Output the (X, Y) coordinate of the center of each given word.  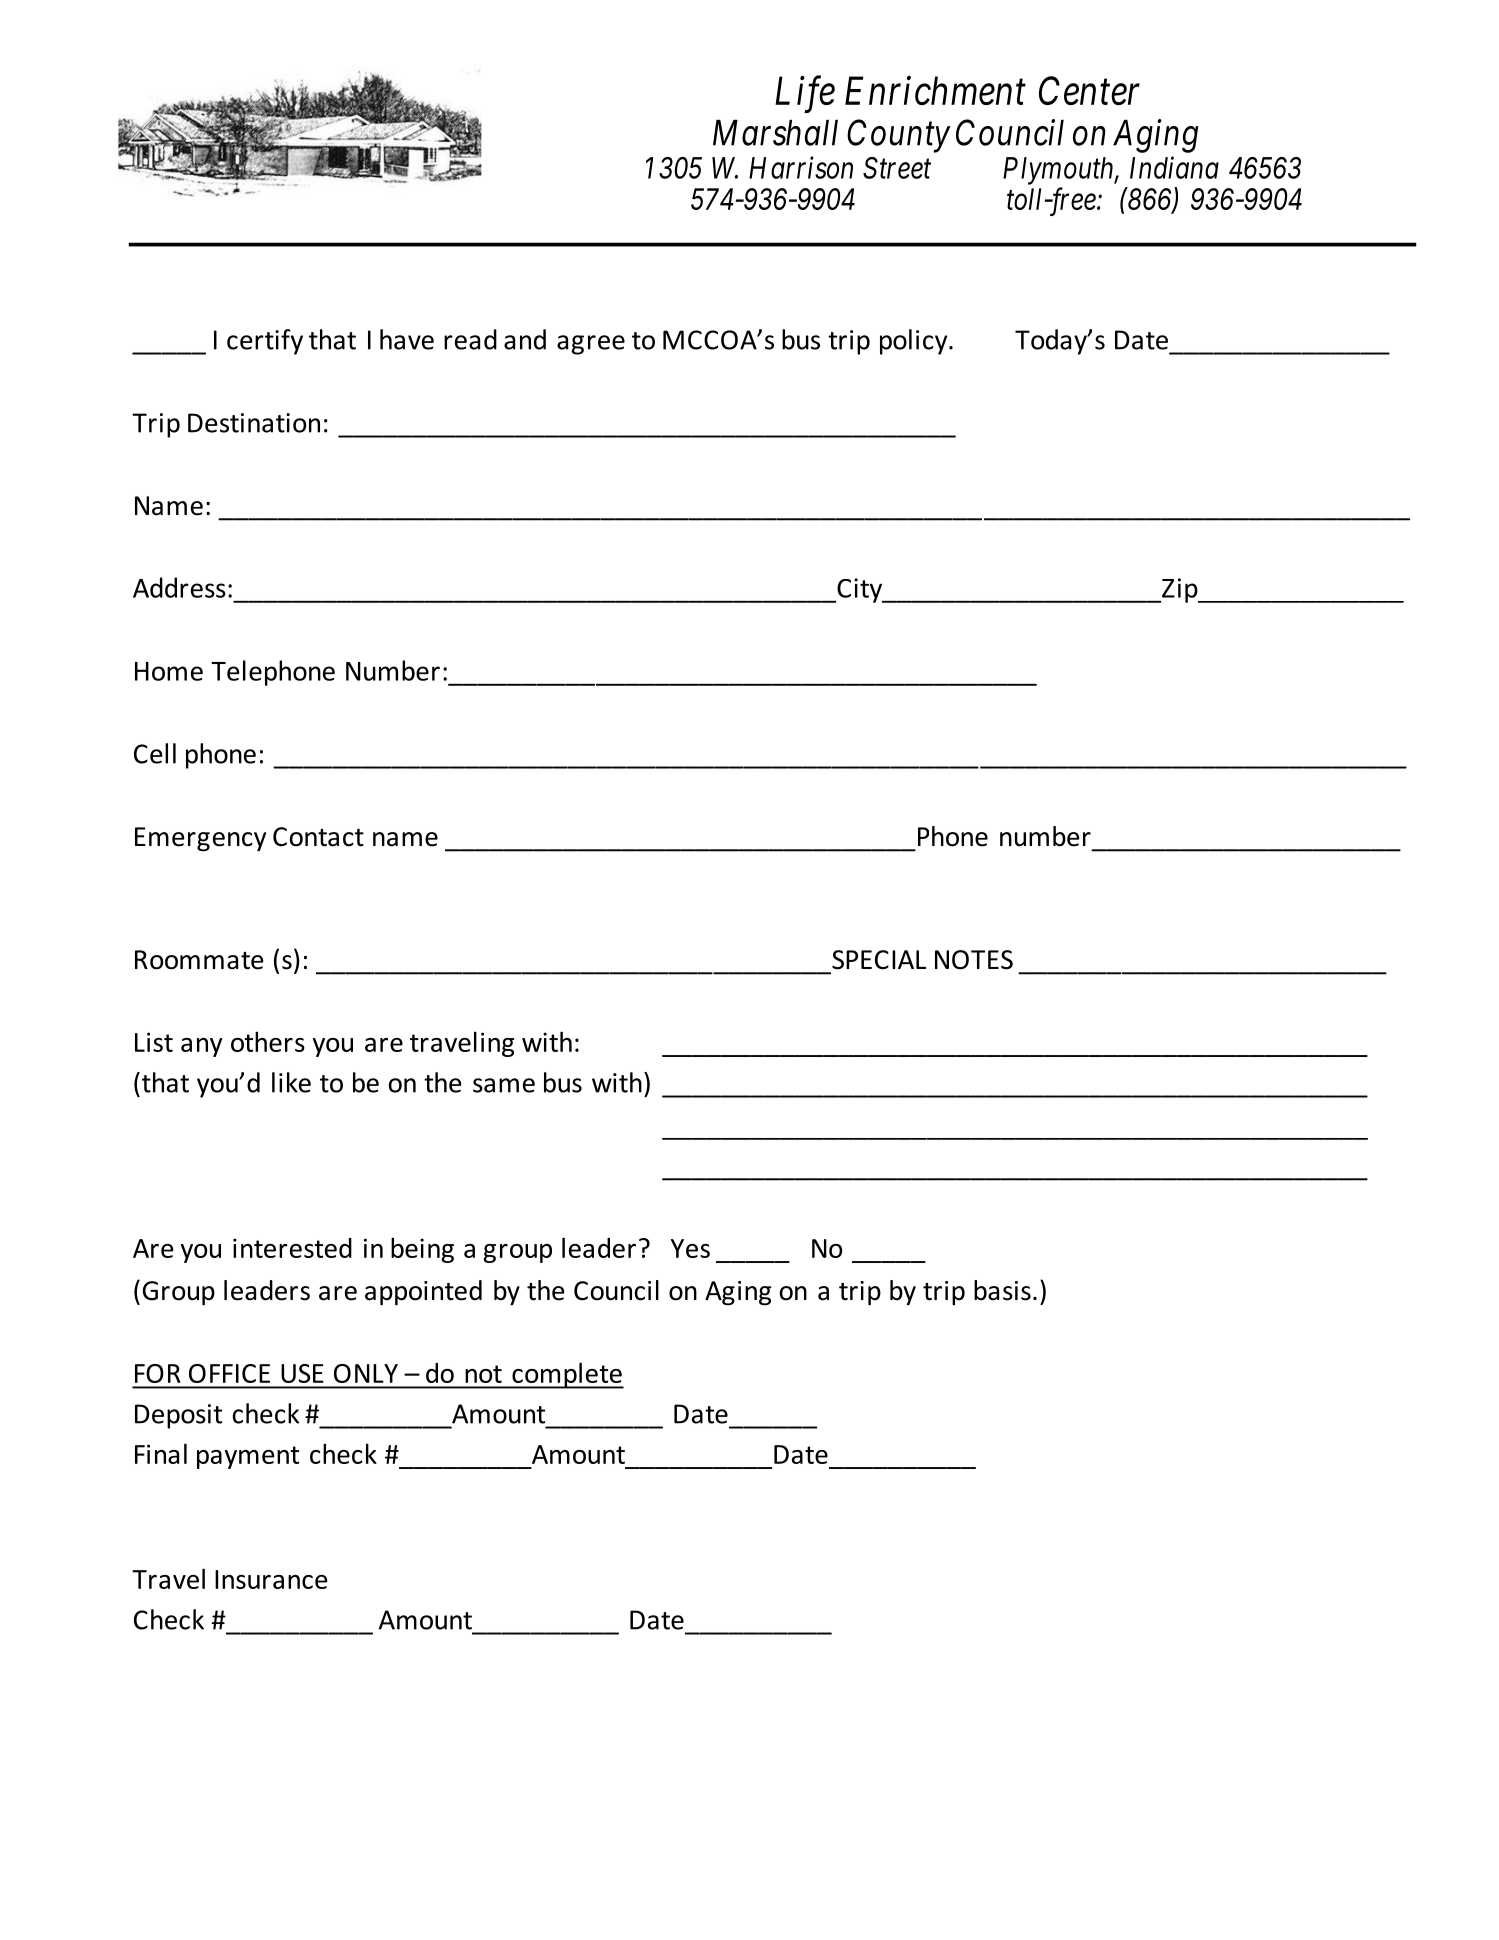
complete (567, 1375)
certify (265, 342)
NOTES (974, 960)
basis (1002, 1290)
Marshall (775, 133)
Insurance (271, 1579)
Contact (318, 837)
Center (1089, 91)
